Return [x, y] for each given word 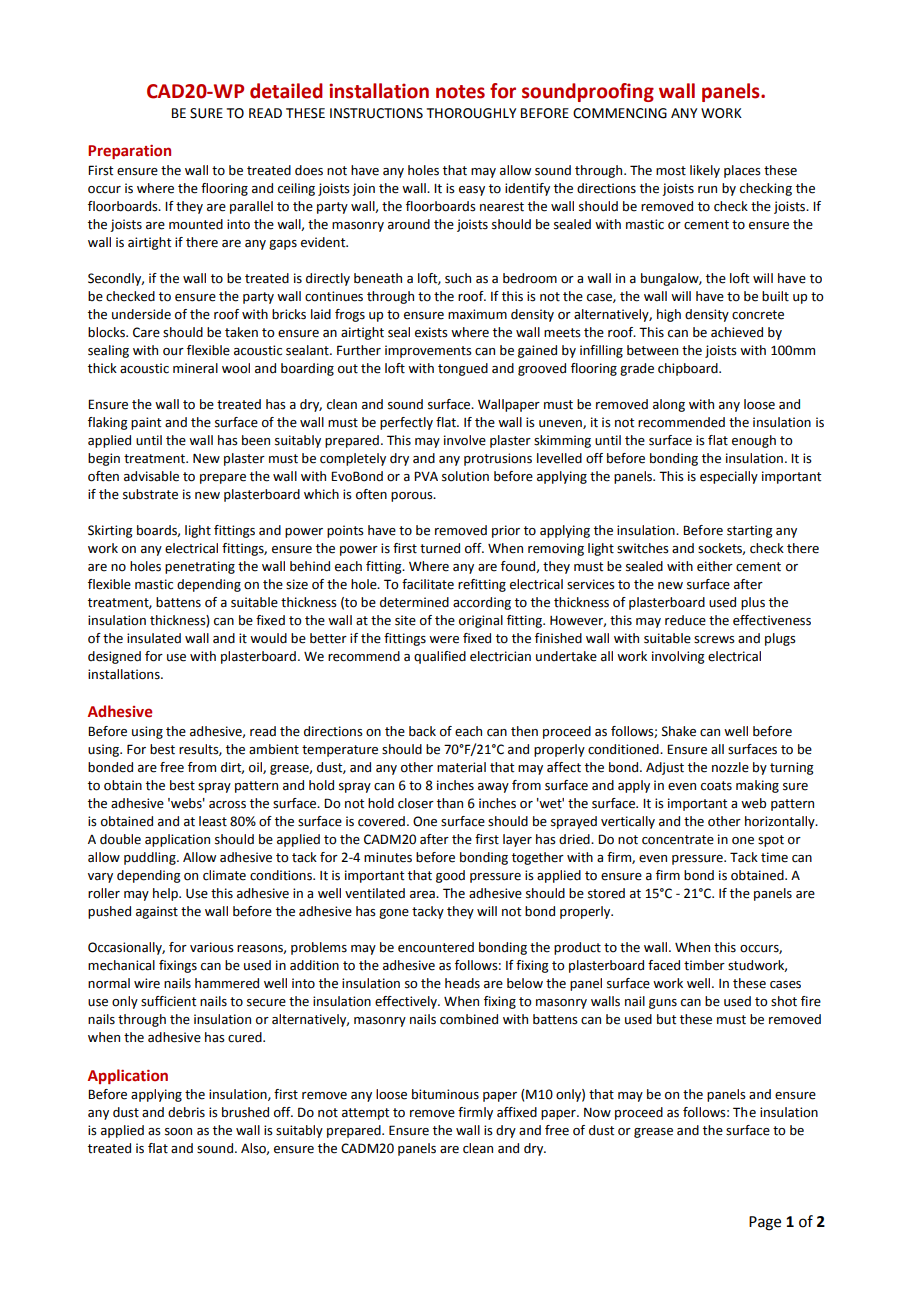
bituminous [445, 1094]
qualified [440, 657]
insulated [154, 638]
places [742, 171]
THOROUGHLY [472, 113]
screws [714, 640]
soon [178, 1132]
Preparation [129, 152]
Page [765, 1223]
